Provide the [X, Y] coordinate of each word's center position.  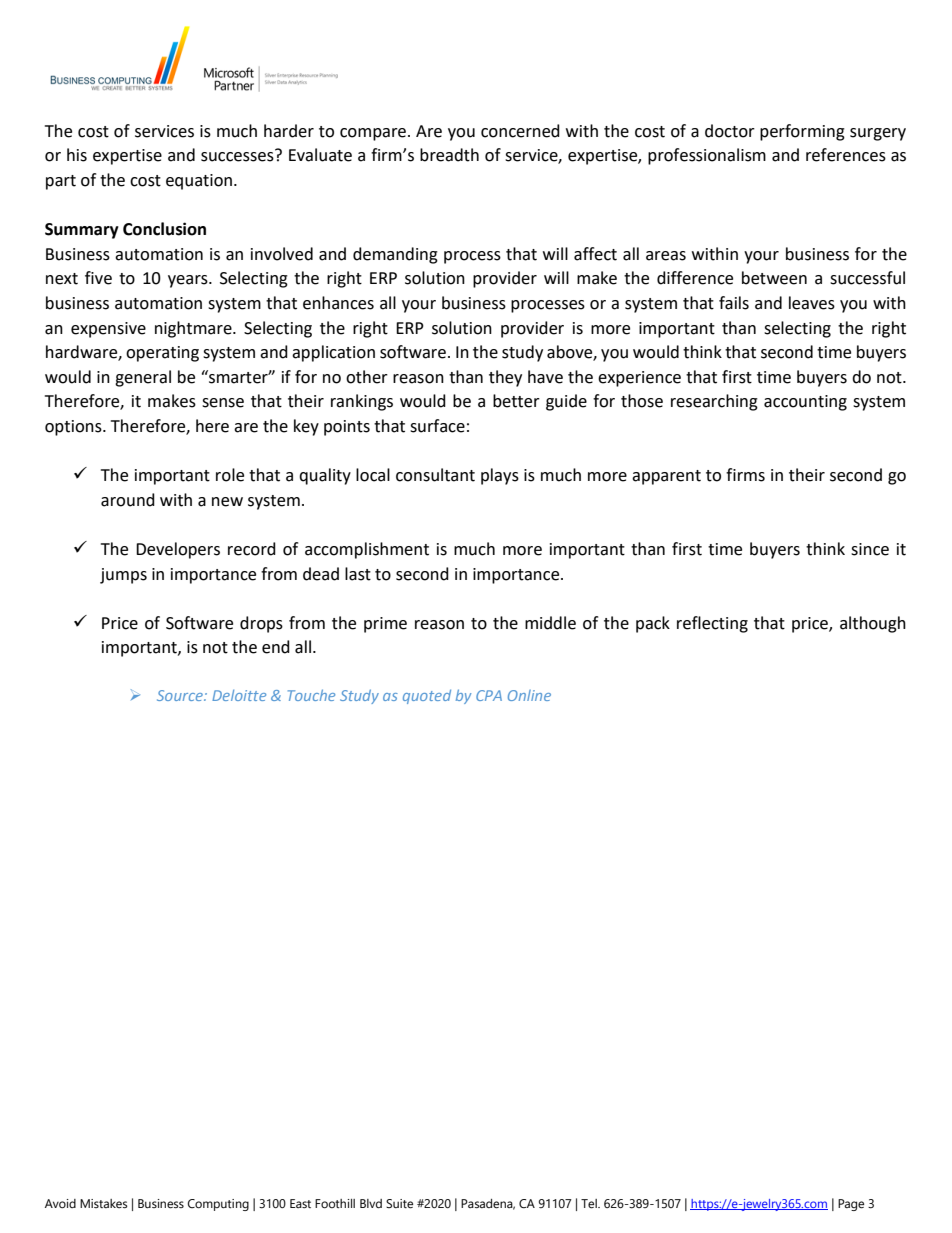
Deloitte [239, 695]
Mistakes [104, 1203]
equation [199, 182]
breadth [449, 155]
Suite [399, 1204]
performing [802, 132]
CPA [489, 695]
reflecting [712, 624]
